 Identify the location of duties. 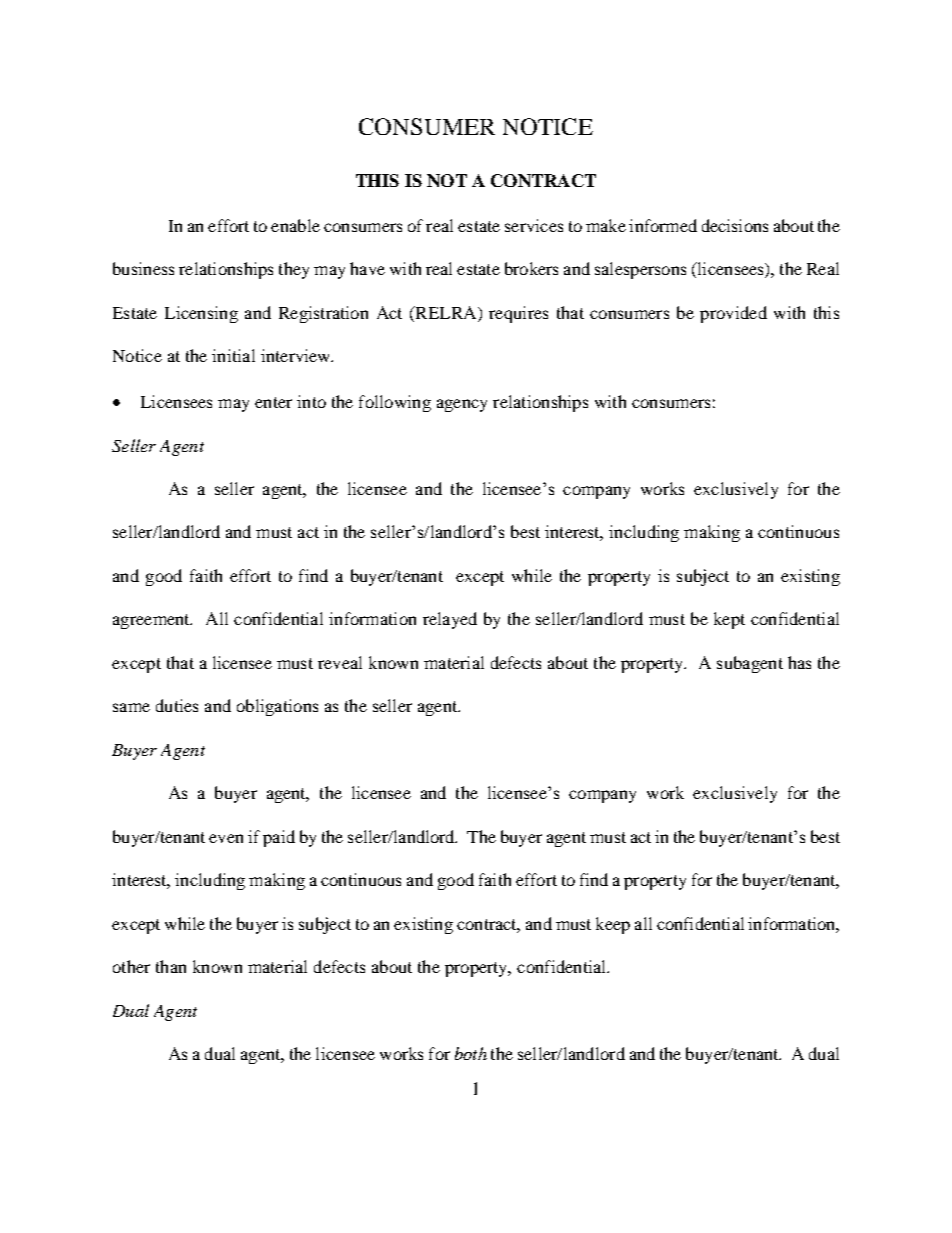
(177, 705).
